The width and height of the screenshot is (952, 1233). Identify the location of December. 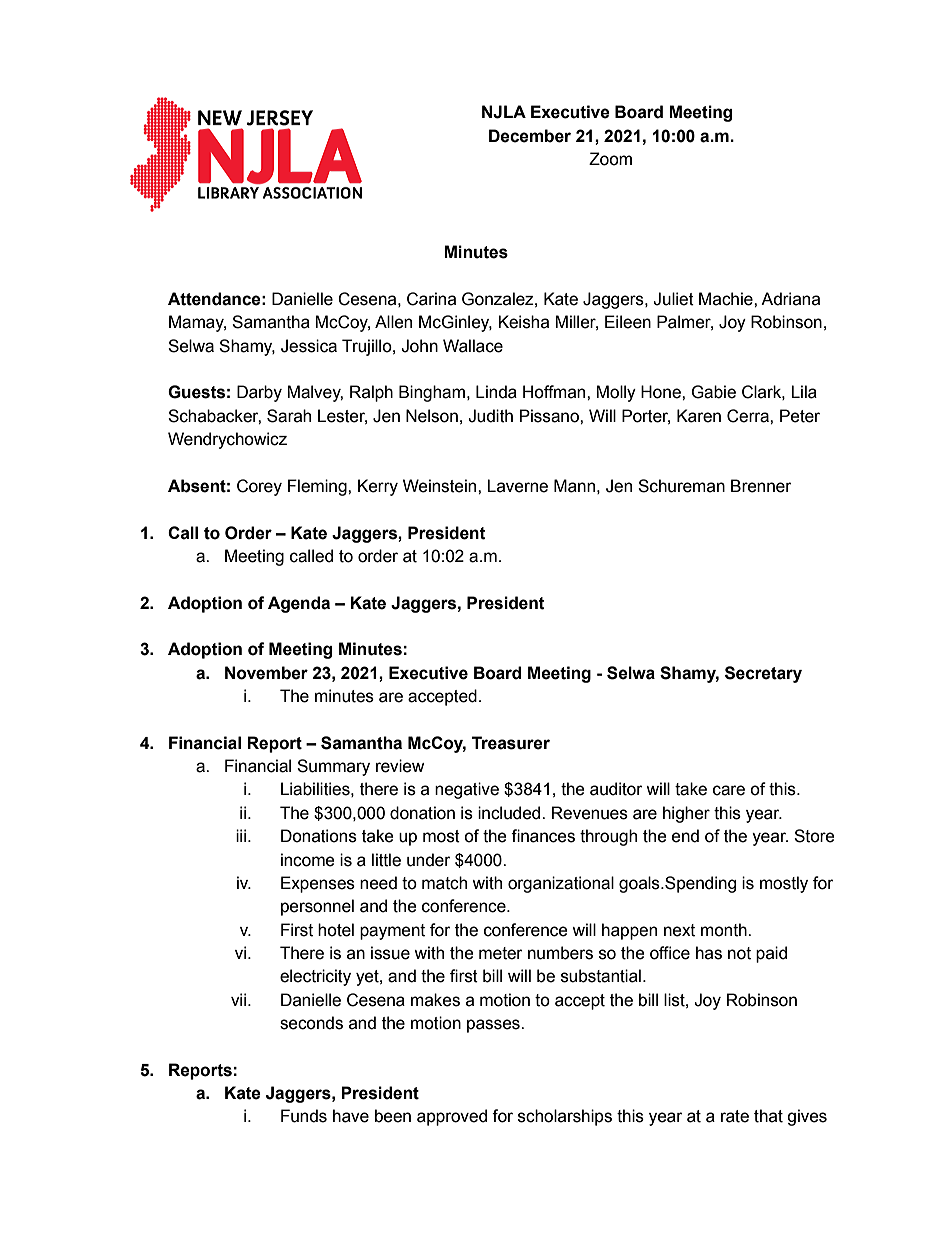
(530, 136).
